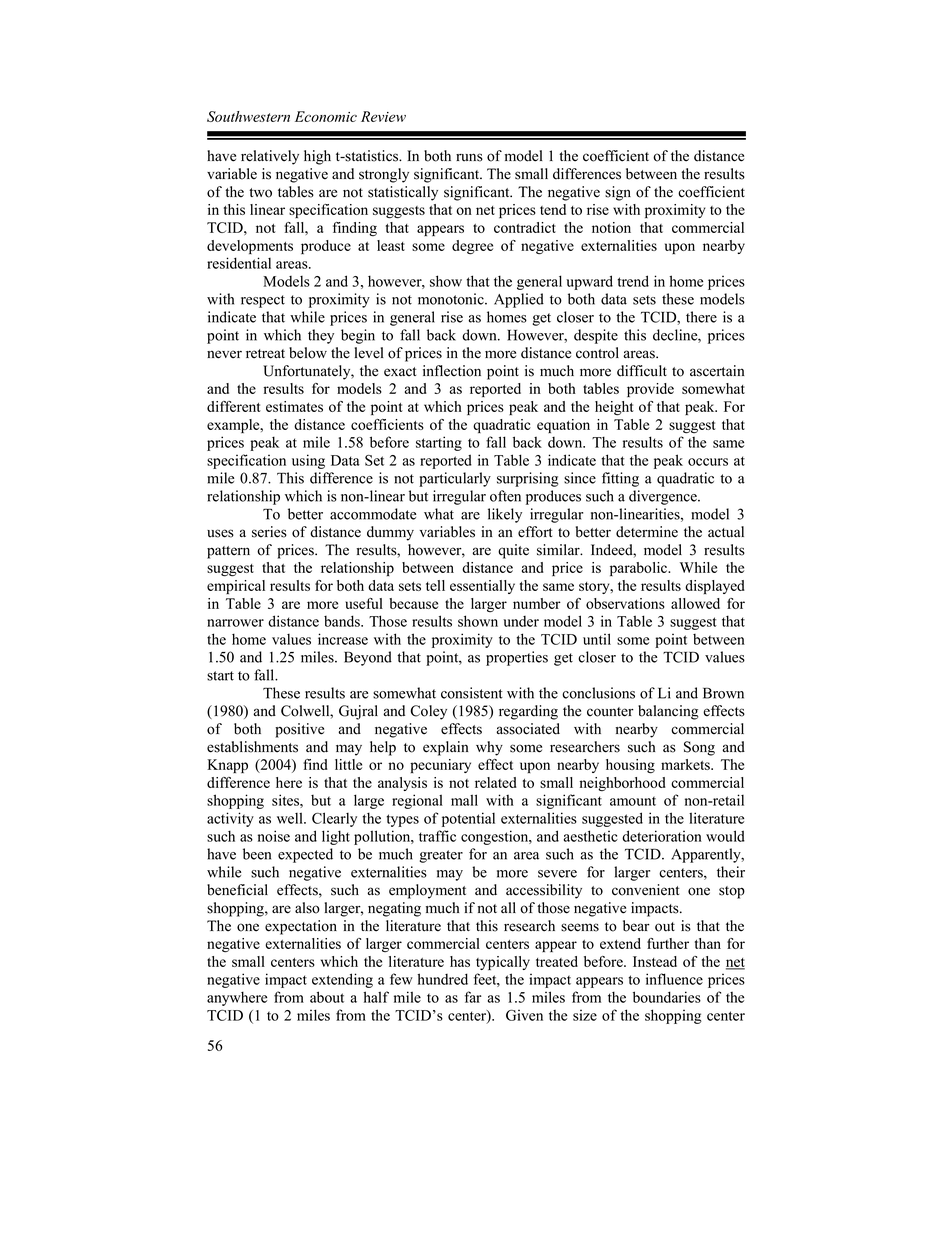 The width and height of the screenshot is (952, 1233). What do you see at coordinates (469, 157) in the screenshot?
I see `runs` at bounding box center [469, 157].
